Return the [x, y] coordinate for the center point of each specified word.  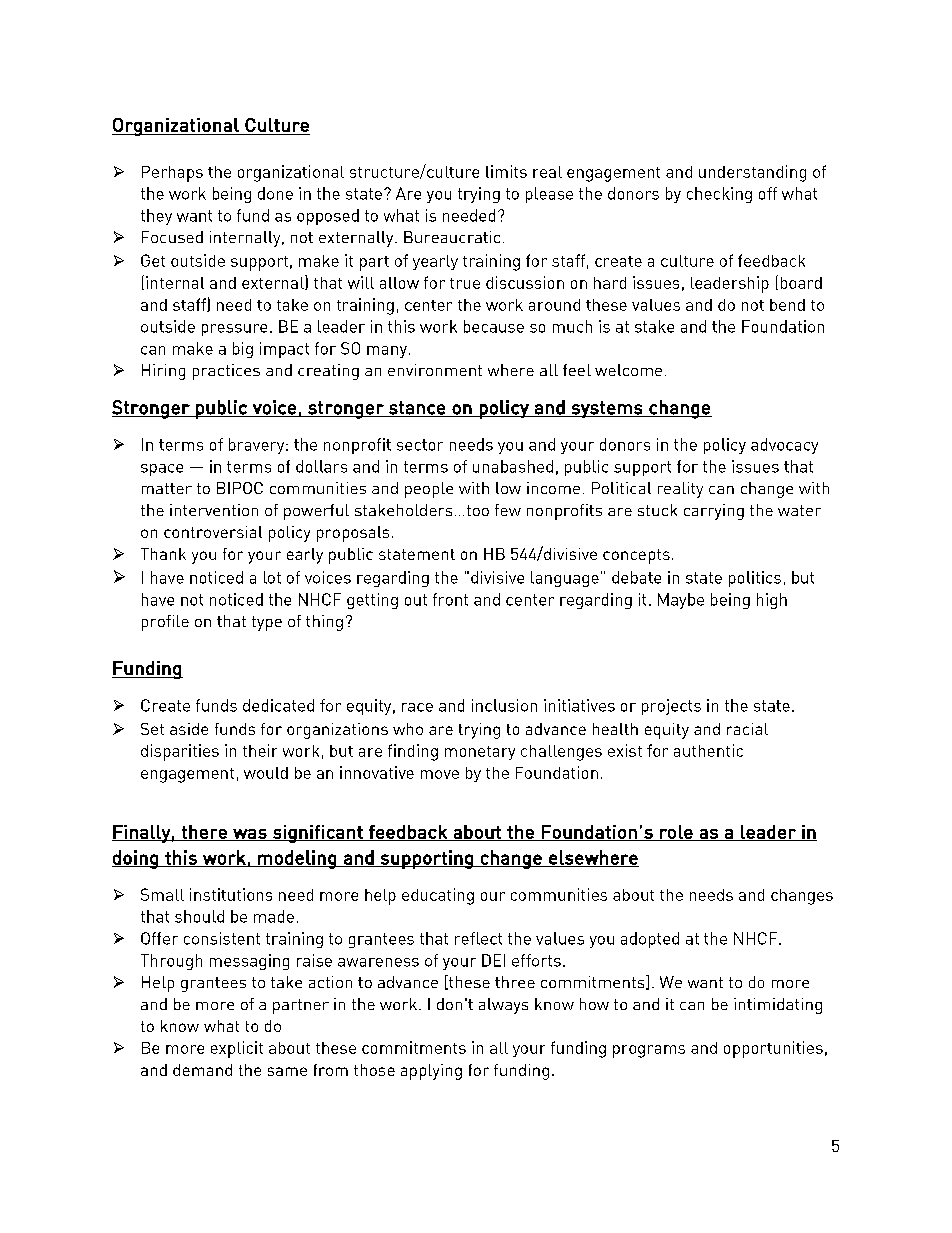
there [204, 833]
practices [226, 372]
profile [165, 623]
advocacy [784, 446]
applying [431, 1072]
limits [506, 171]
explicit [237, 1049]
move [440, 774]
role [676, 833]
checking [719, 195]
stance [417, 409]
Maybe [681, 601]
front [450, 599]
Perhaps [172, 174]
